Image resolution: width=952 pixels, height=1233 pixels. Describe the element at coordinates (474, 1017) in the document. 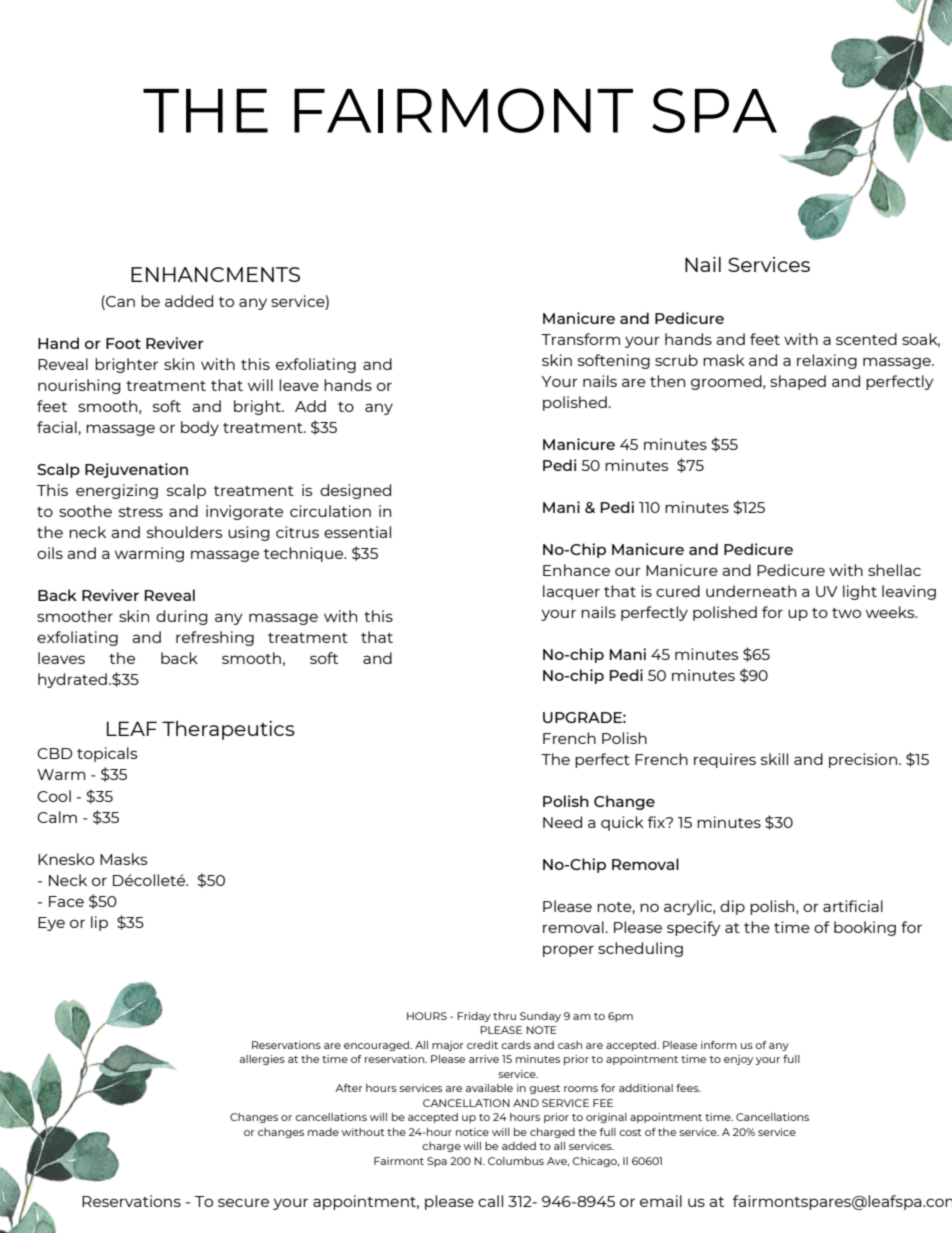

I see `Friday` at that location.
